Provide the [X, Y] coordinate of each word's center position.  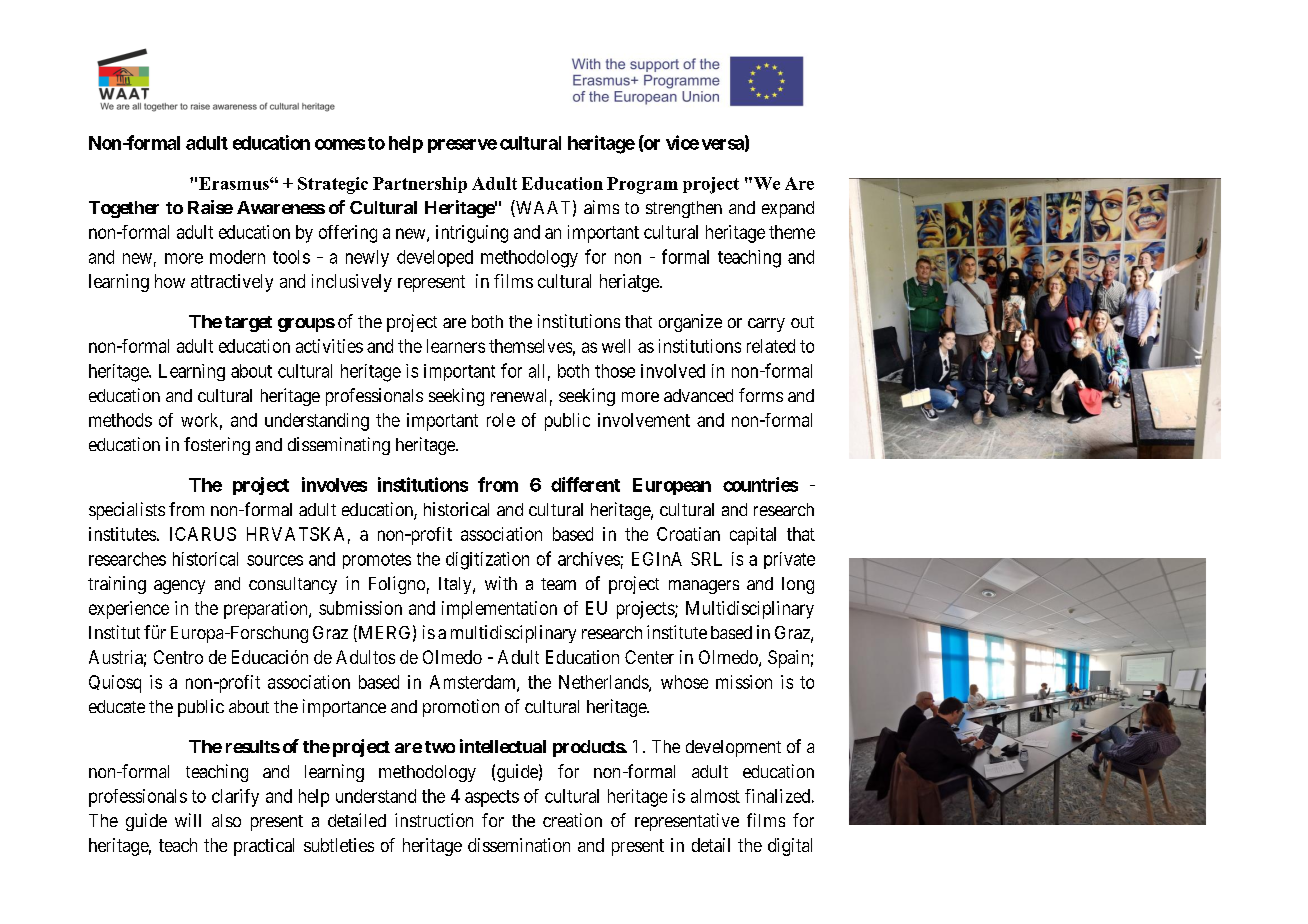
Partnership [420, 185]
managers [704, 587]
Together [124, 209]
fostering [217, 446]
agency [179, 587]
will [188, 820]
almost [715, 796]
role [501, 420]
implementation [499, 610]
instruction [434, 820]
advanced [698, 395]
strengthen [684, 209]
